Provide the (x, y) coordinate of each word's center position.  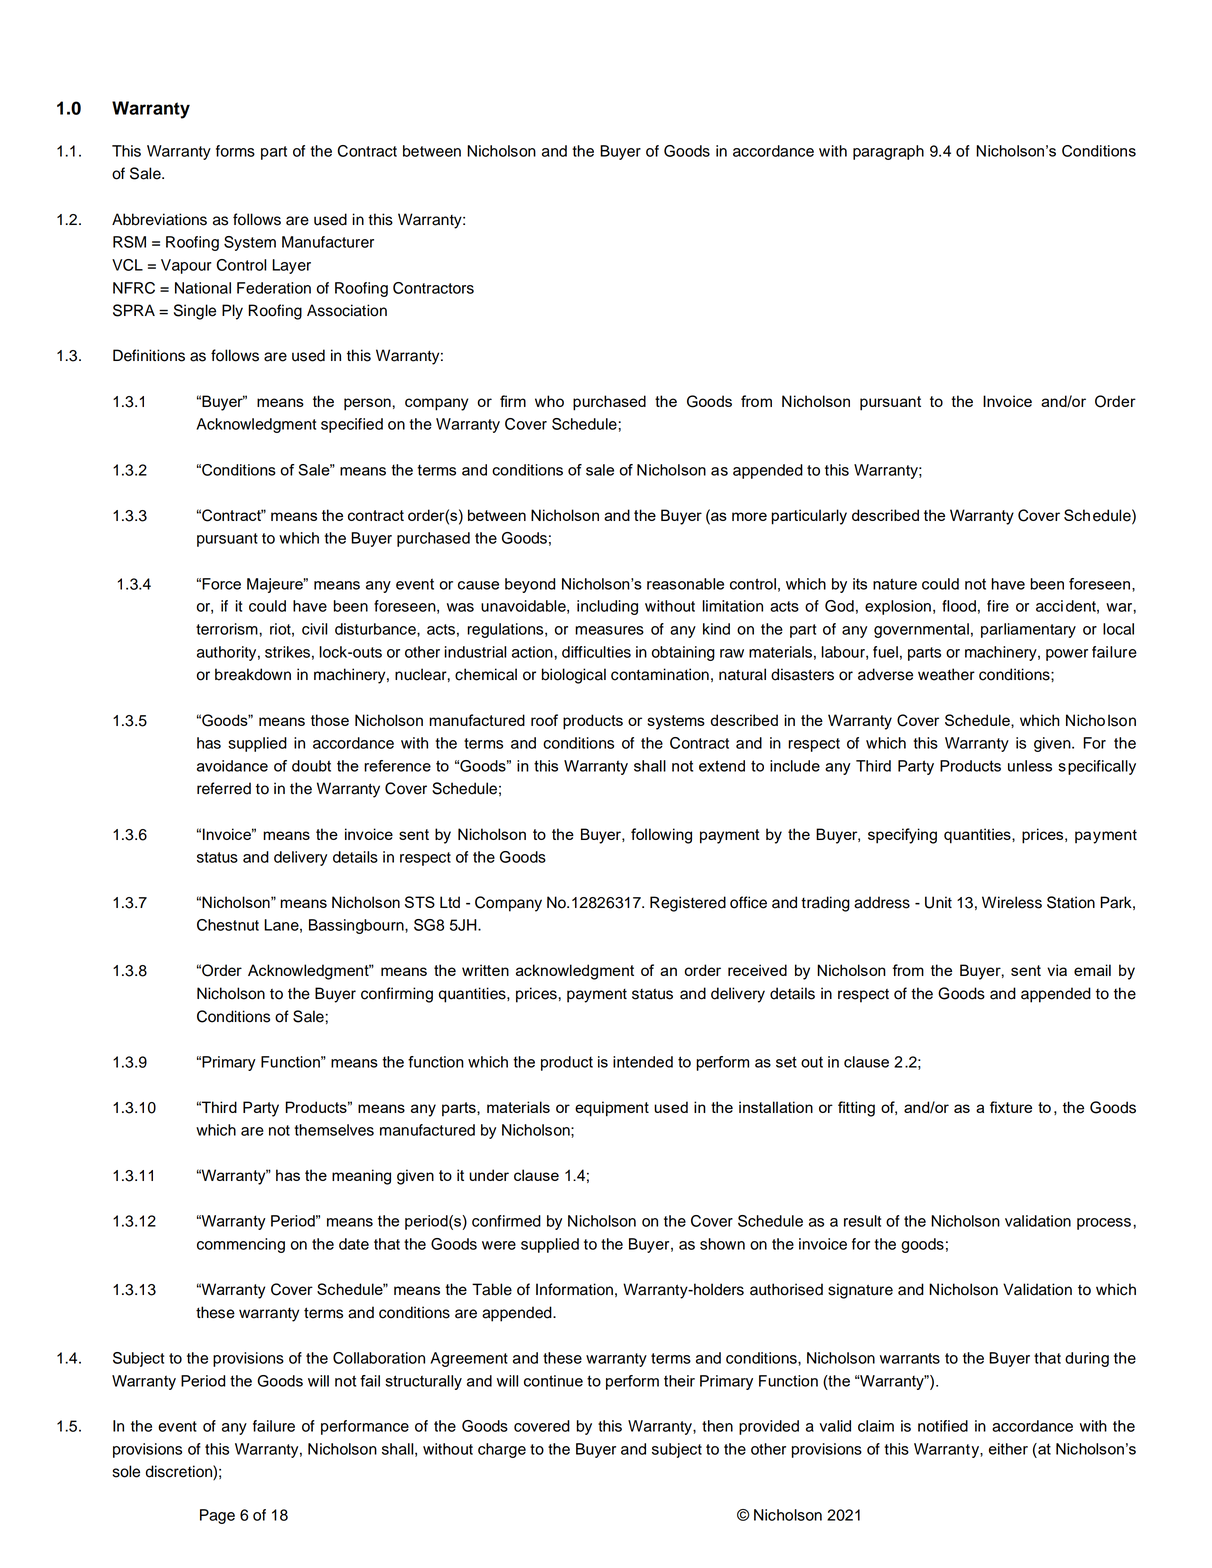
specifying (902, 836)
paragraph (888, 152)
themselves (334, 1130)
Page (217, 1516)
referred (224, 788)
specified (352, 425)
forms (235, 151)
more (749, 516)
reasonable (685, 584)
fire (998, 606)
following (661, 836)
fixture (1011, 1107)
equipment (612, 1109)
